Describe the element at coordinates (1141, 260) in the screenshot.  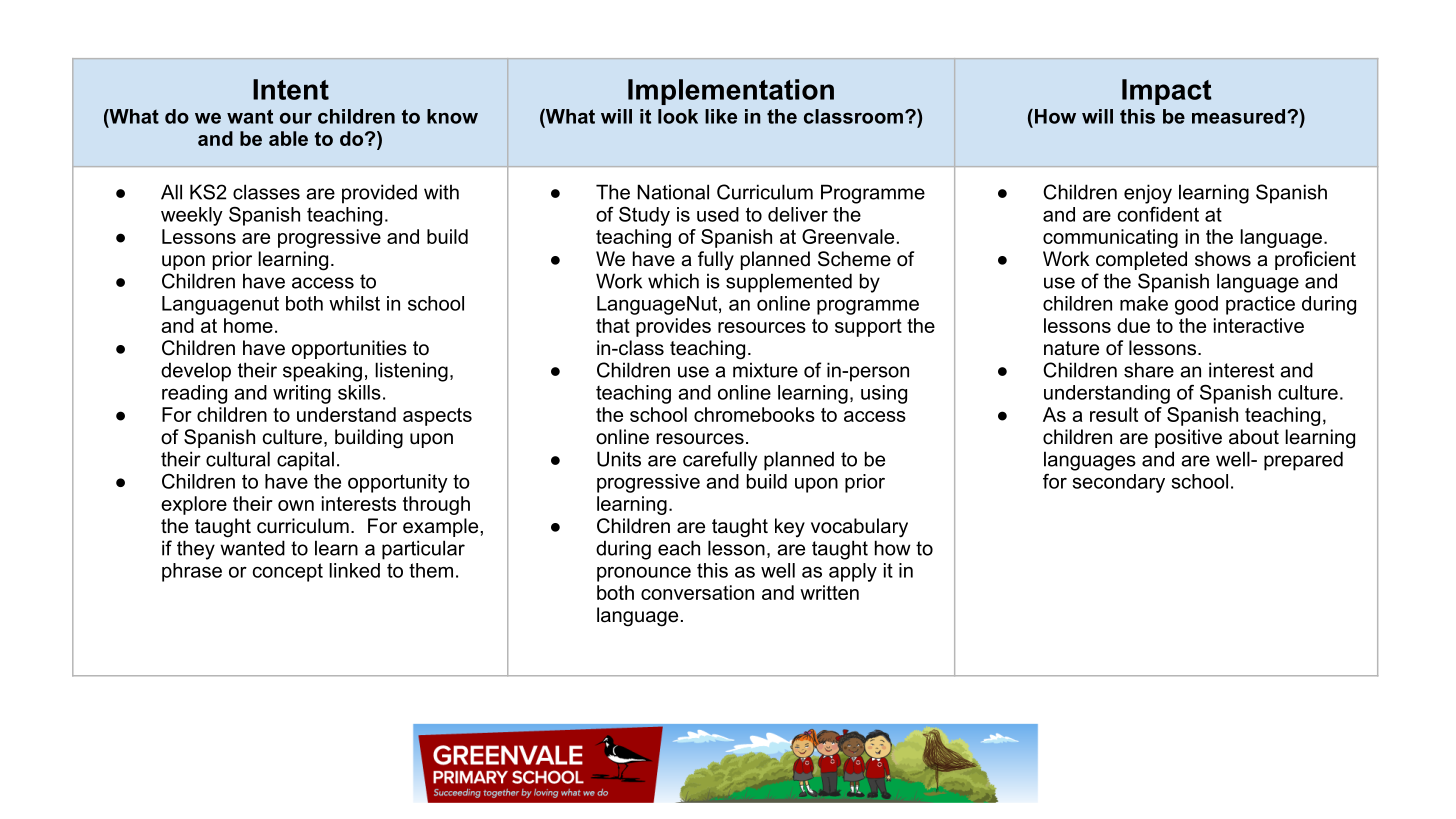
I see `completed` at that location.
